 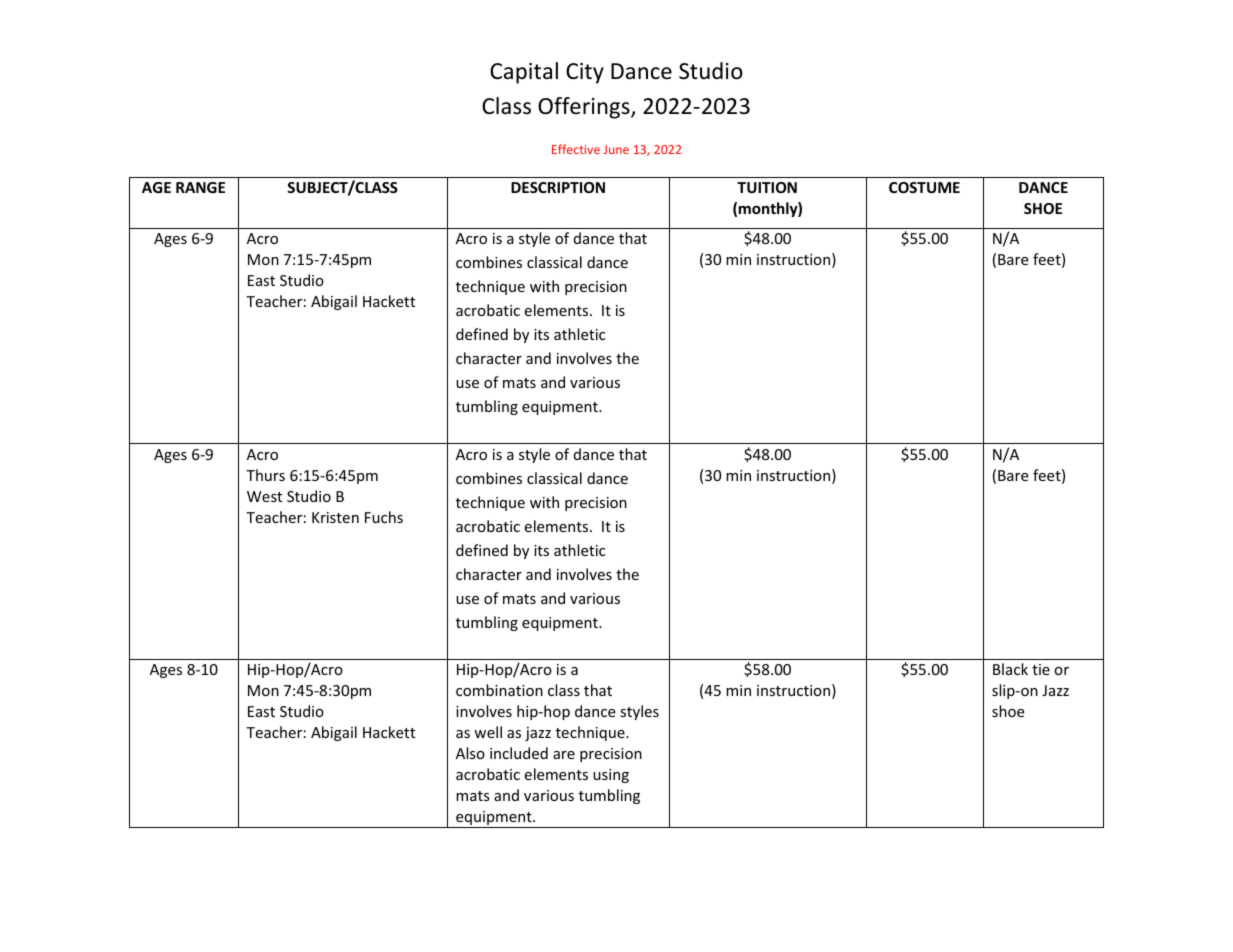 I want to click on Kristen, so click(x=335, y=517).
